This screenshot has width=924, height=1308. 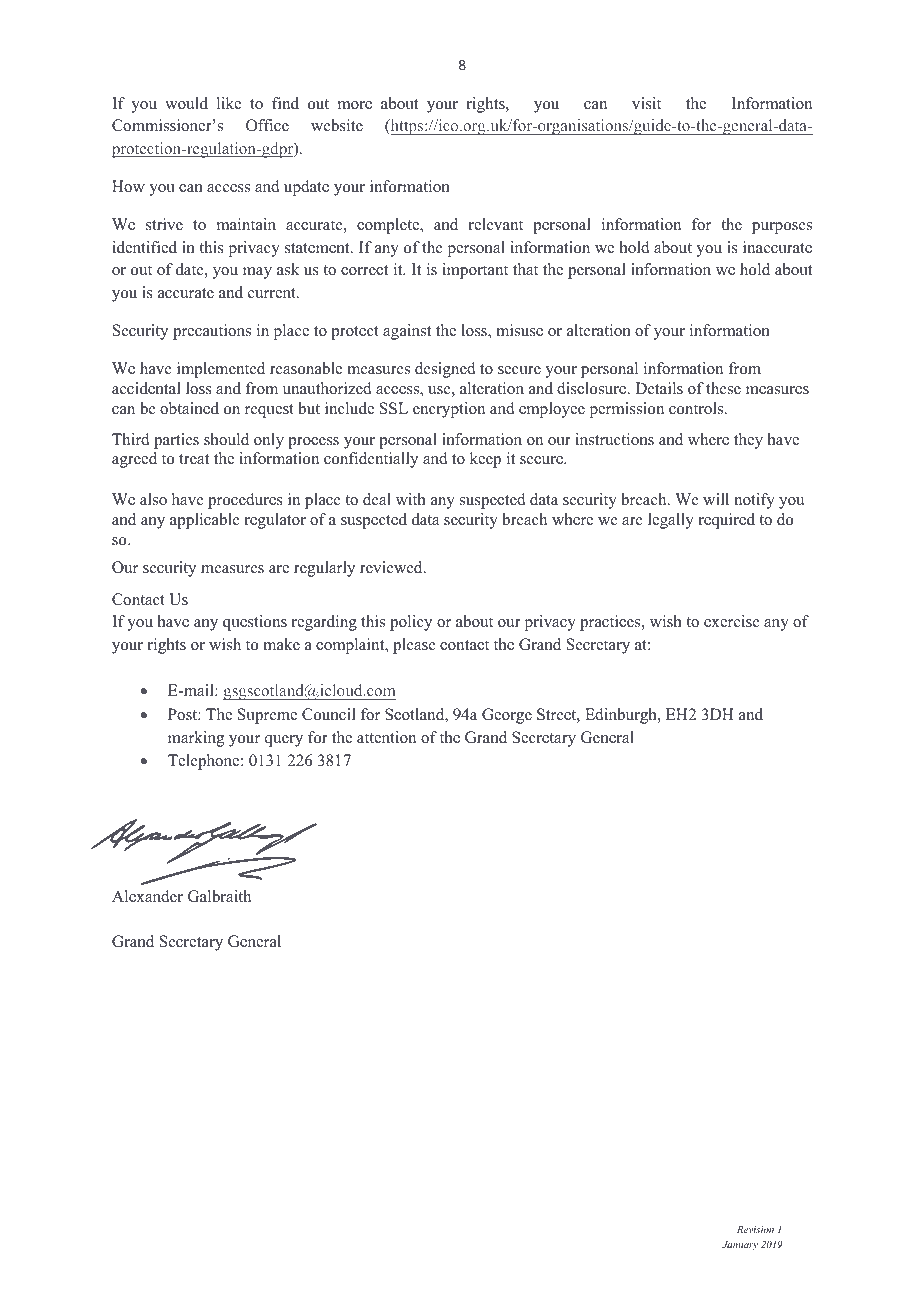 I want to click on Galbraith, so click(x=219, y=896).
